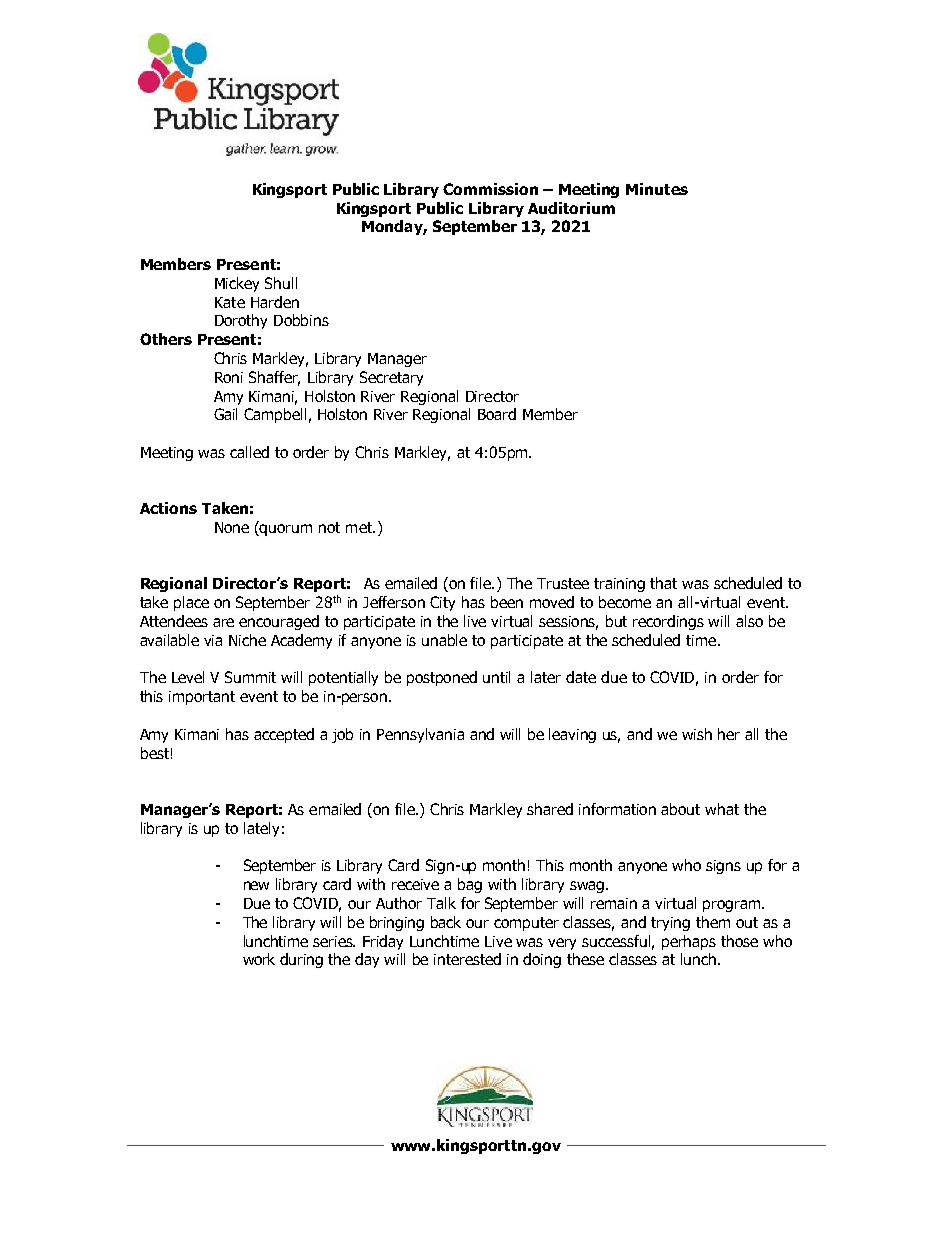 Image resolution: width=952 pixels, height=1233 pixels. Describe the element at coordinates (663, 583) in the screenshot. I see `that` at that location.
